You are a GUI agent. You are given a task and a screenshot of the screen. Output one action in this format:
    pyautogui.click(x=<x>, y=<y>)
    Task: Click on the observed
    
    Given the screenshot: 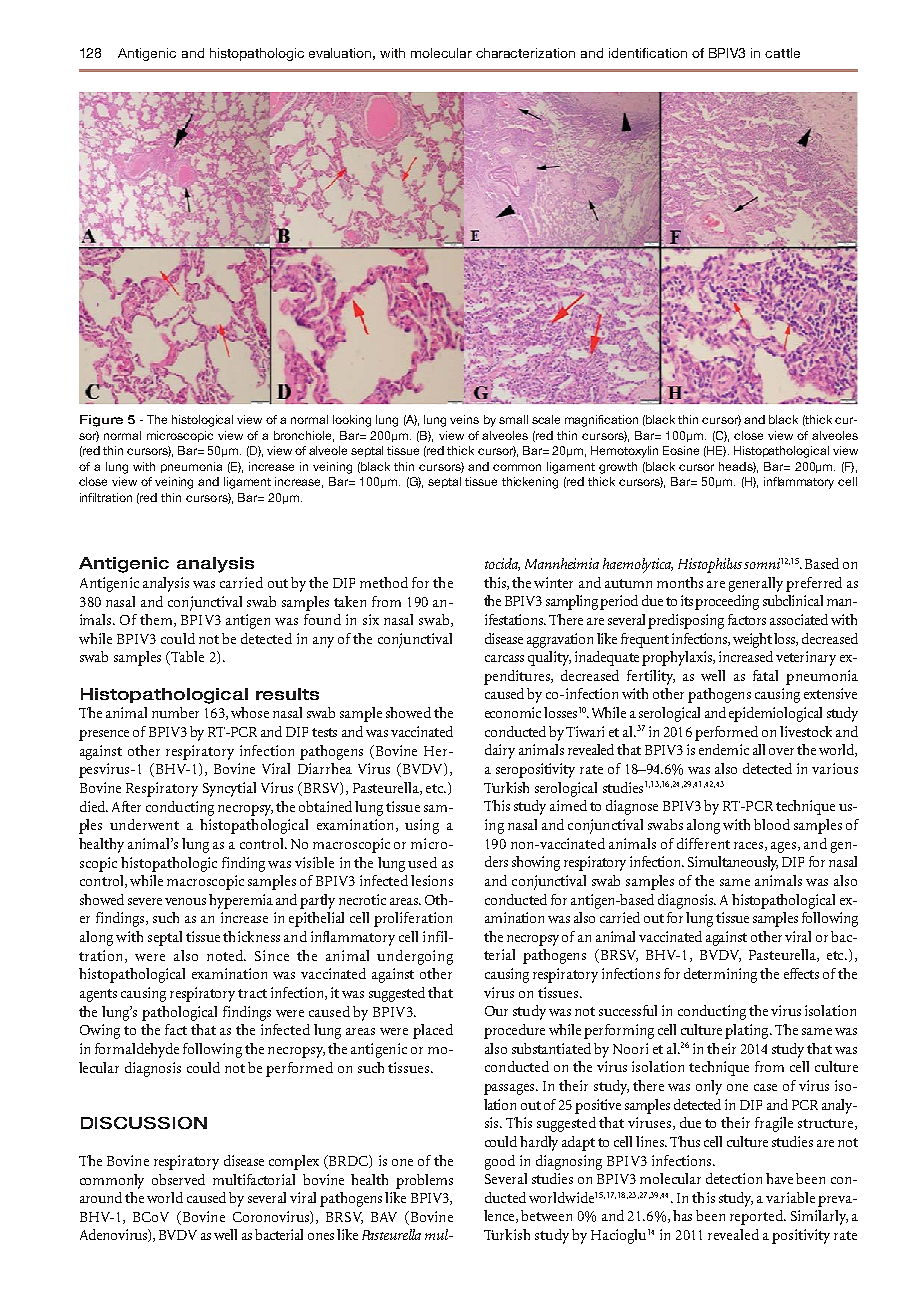 What is the action you would take?
    pyautogui.click(x=178, y=1179)
